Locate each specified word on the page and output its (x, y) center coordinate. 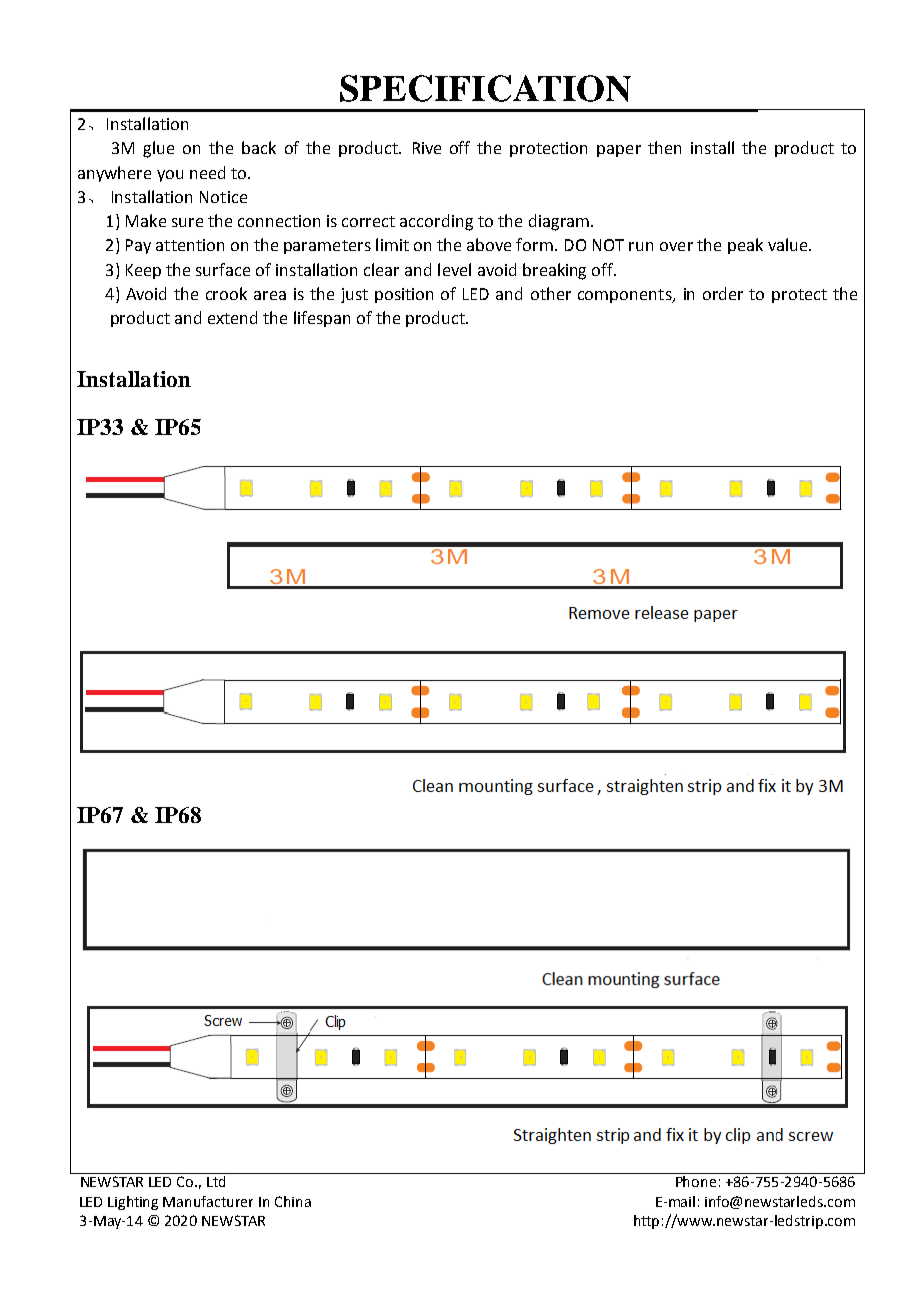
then (664, 147)
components (626, 296)
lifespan (322, 319)
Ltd (216, 1180)
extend (232, 317)
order (723, 293)
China (293, 1201)
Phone (696, 1180)
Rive (427, 148)
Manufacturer (208, 1201)
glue (158, 149)
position (404, 295)
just (354, 295)
